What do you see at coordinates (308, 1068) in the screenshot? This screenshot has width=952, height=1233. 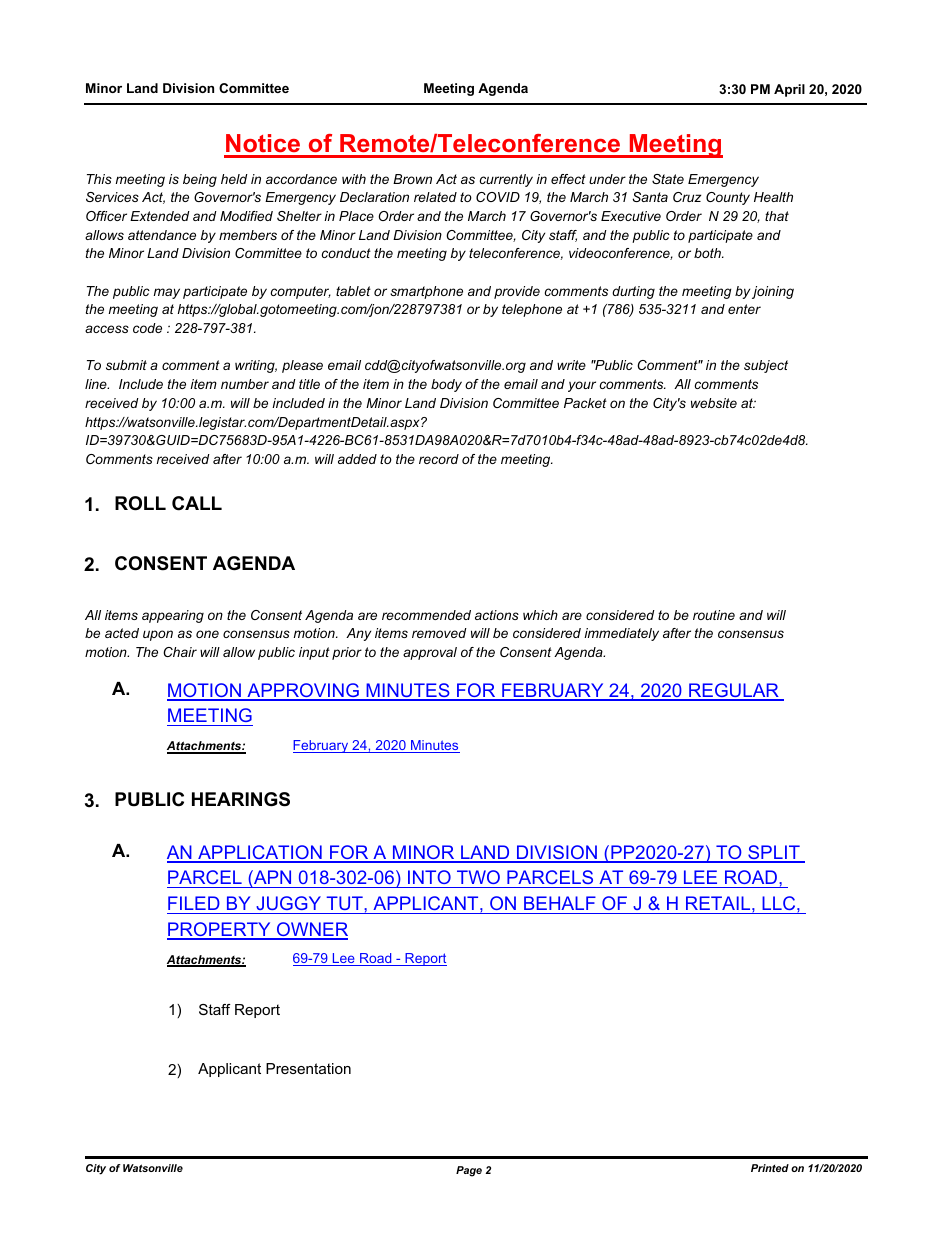 I see `Presentation` at bounding box center [308, 1068].
